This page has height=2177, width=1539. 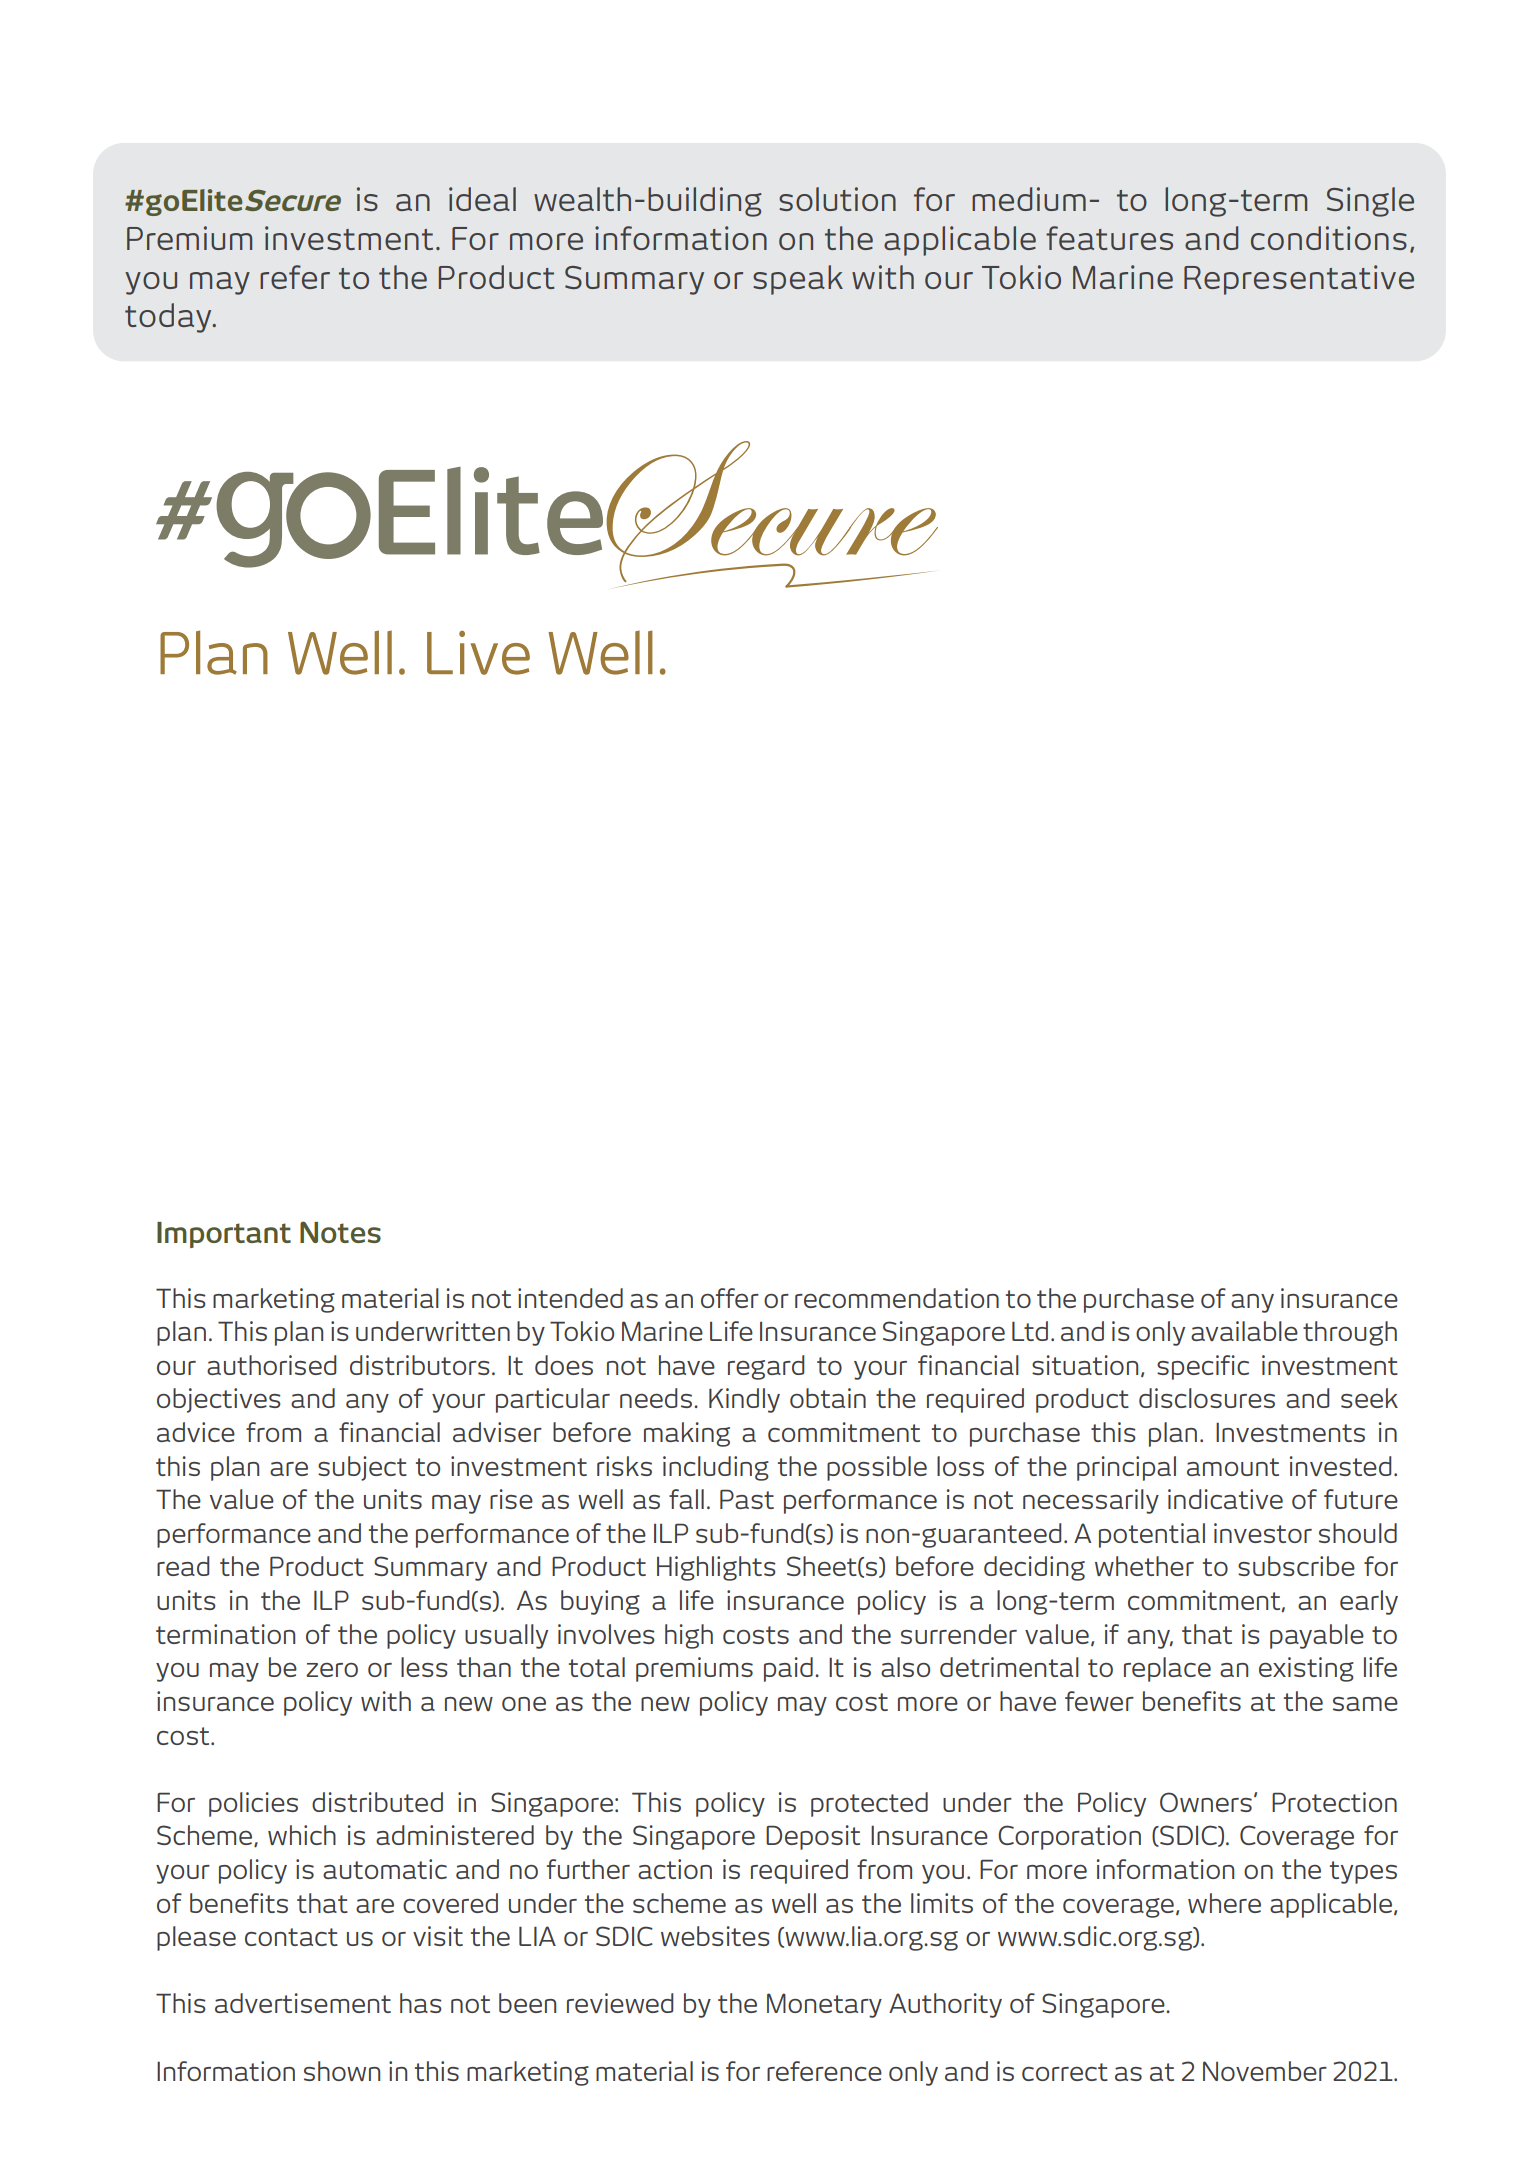 What do you see at coordinates (420, 1365) in the page?
I see `distributors` at bounding box center [420, 1365].
